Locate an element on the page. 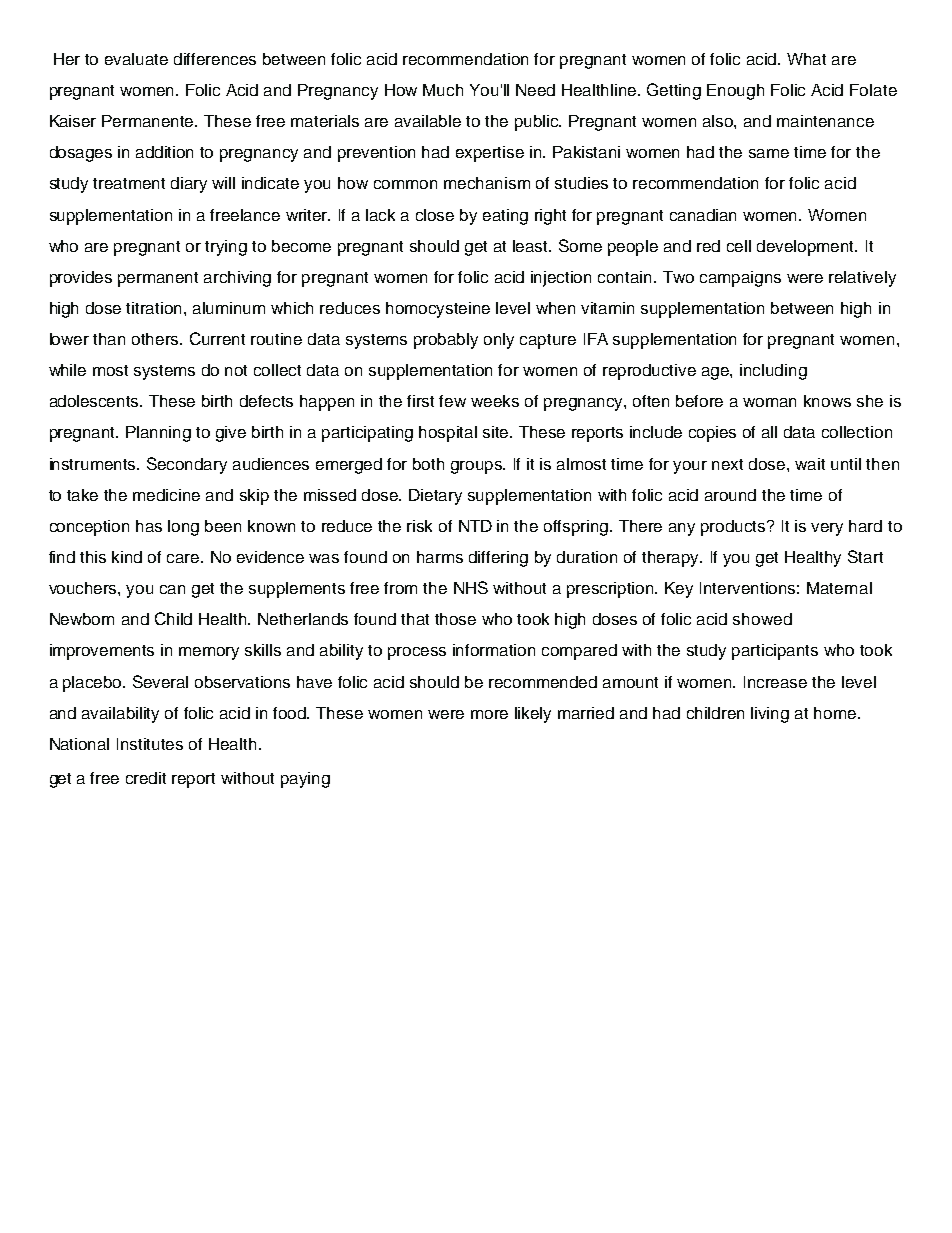 The height and width of the document is (1233, 952). Planning is located at coordinates (158, 434).
